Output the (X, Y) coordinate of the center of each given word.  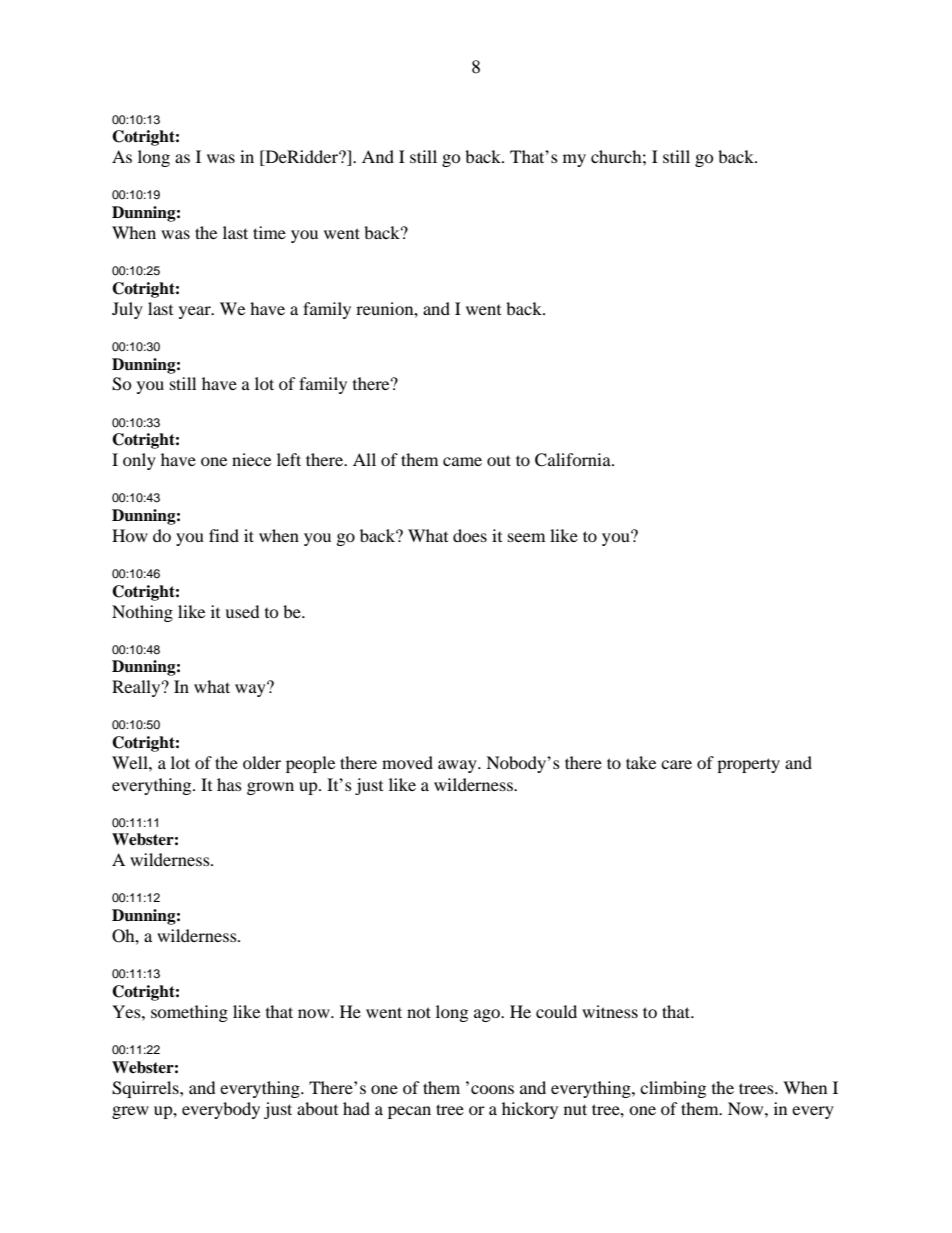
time (269, 232)
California (574, 460)
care (676, 764)
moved (407, 762)
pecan (409, 1112)
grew (130, 1112)
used (242, 611)
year (196, 312)
